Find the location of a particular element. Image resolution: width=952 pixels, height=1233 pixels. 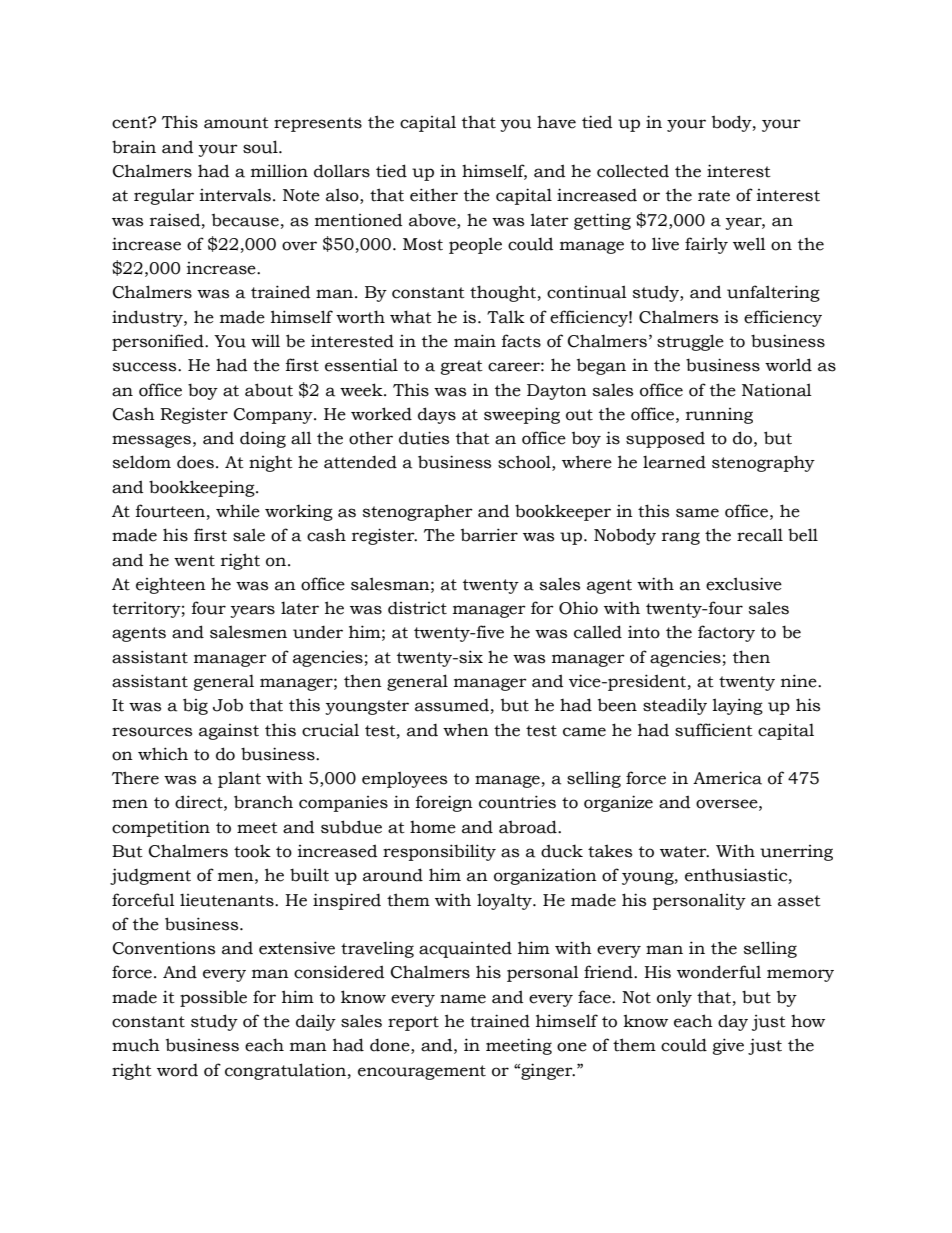

word is located at coordinates (177, 1070).
